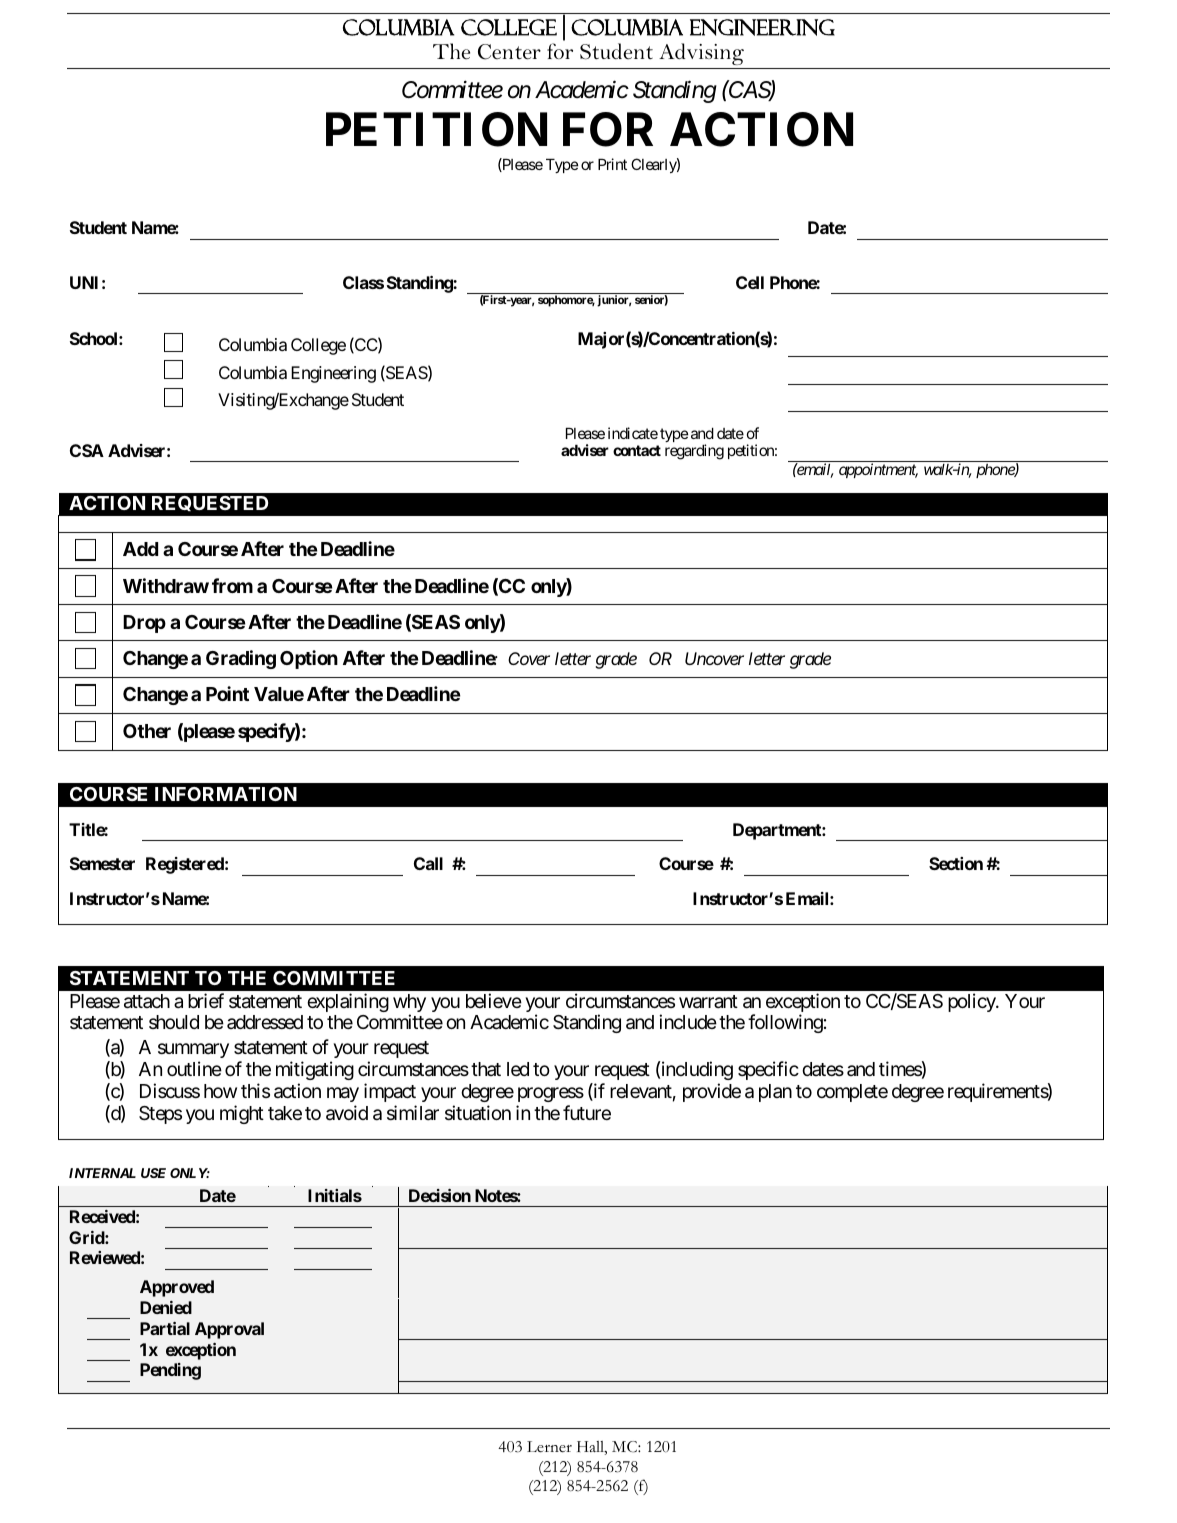 This page has width=1177, height=1523. Describe the element at coordinates (428, 863) in the page. I see `Call` at that location.
